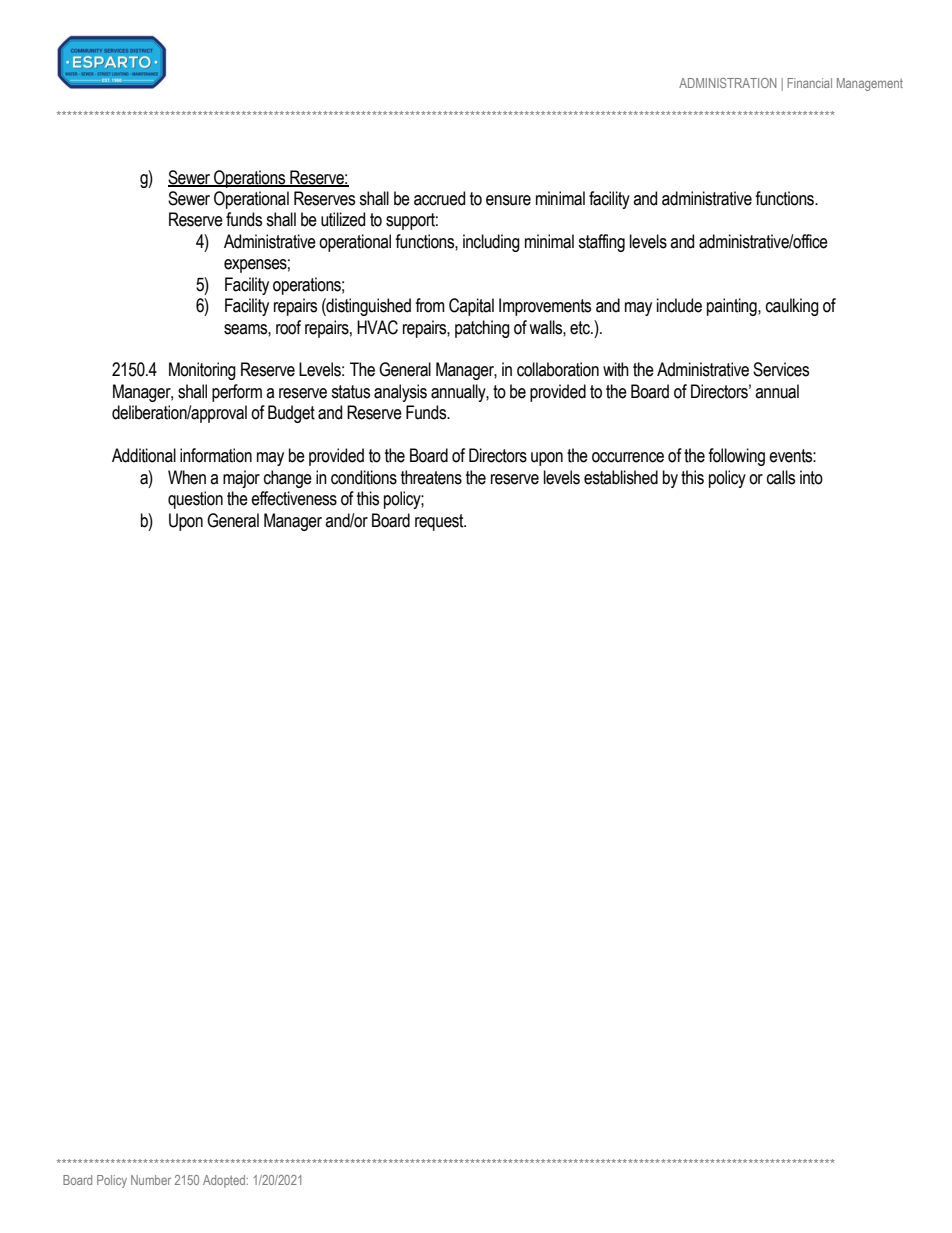 This screenshot has width=952, height=1233. Describe the element at coordinates (440, 522) in the screenshot. I see `request` at that location.
